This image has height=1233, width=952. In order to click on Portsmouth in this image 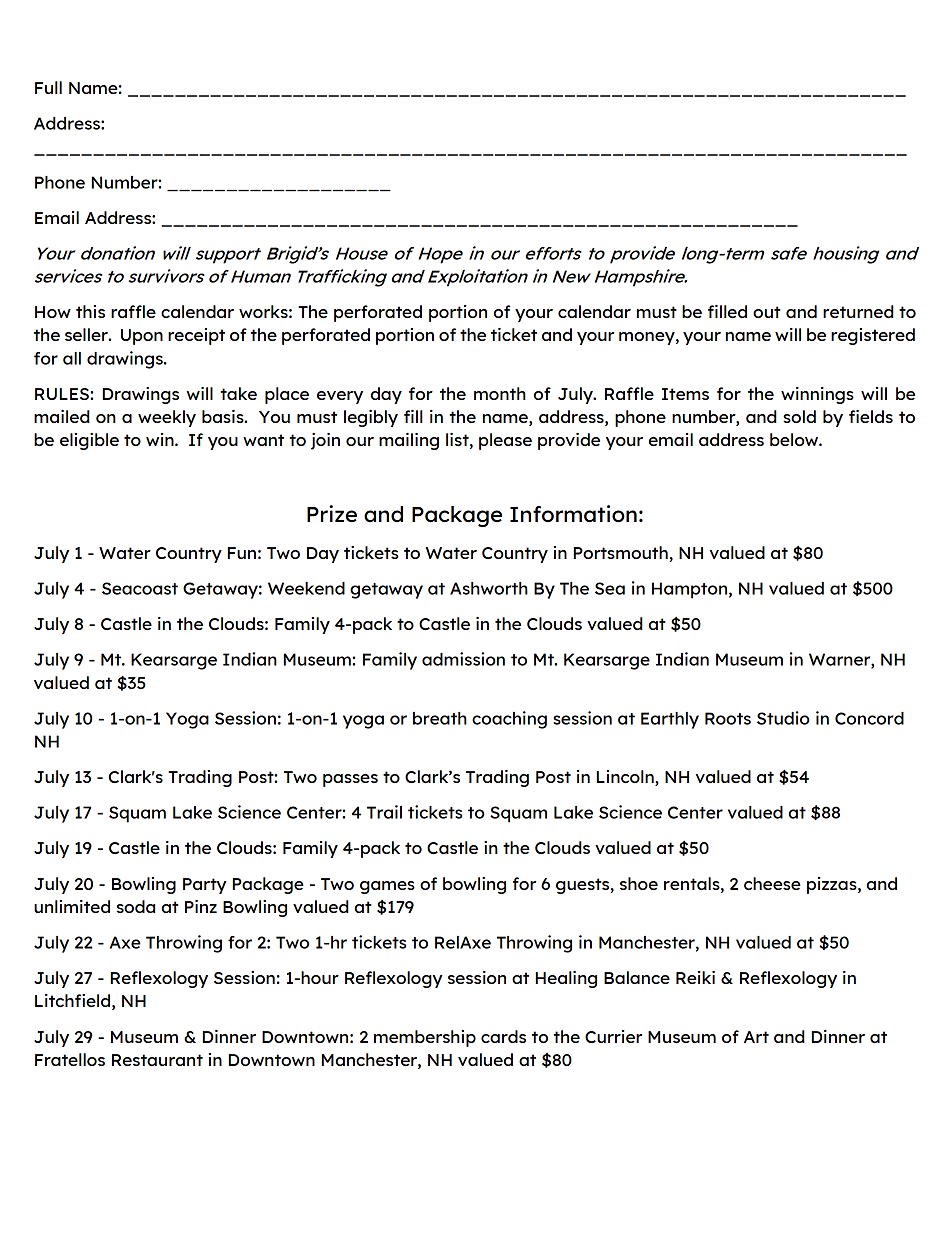, I will do `click(622, 554)`.
